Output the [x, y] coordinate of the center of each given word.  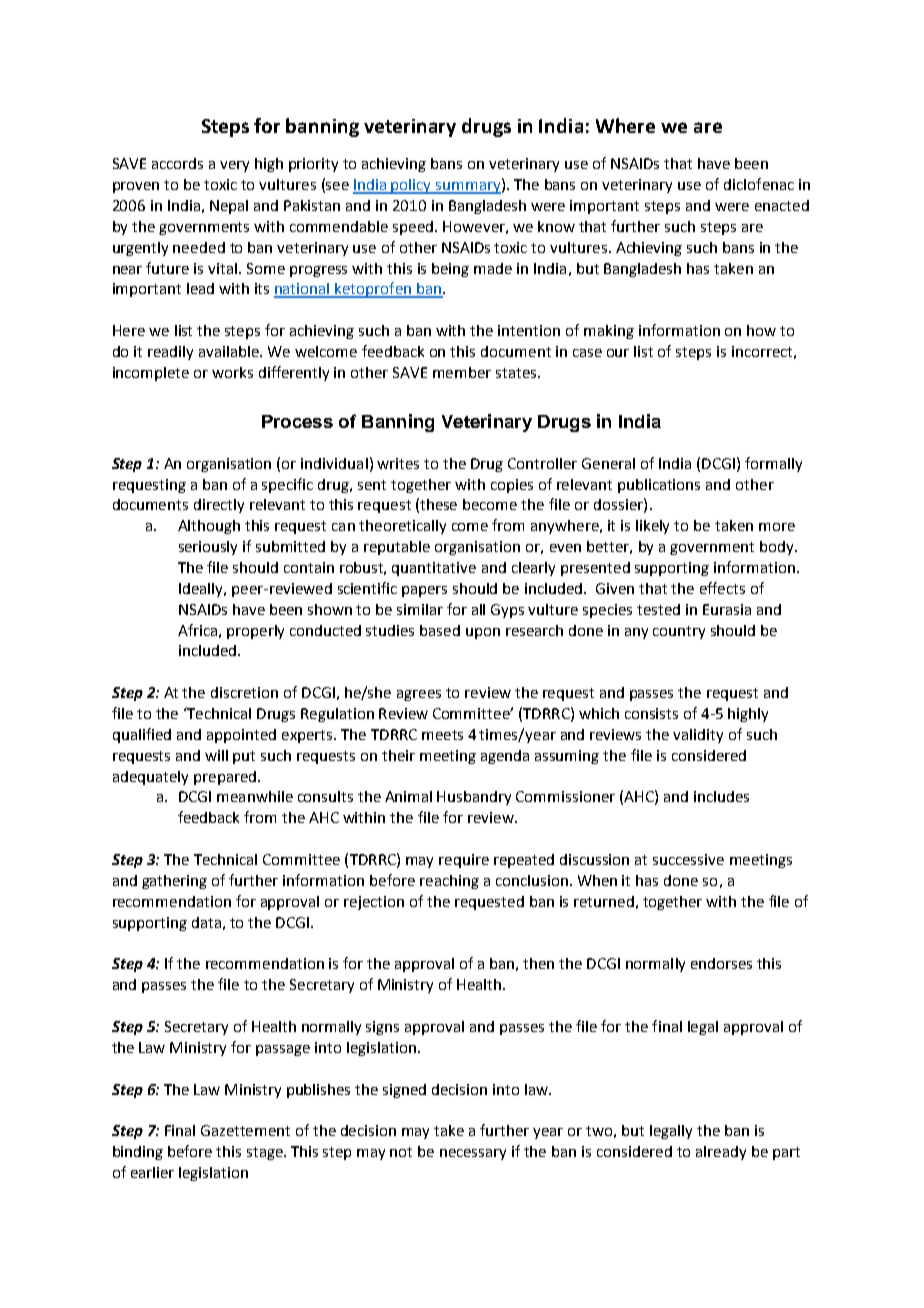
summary [468, 188]
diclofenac [759, 184]
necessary [473, 1154]
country [679, 632]
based [440, 630]
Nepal [229, 207]
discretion [244, 692]
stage [266, 1153]
